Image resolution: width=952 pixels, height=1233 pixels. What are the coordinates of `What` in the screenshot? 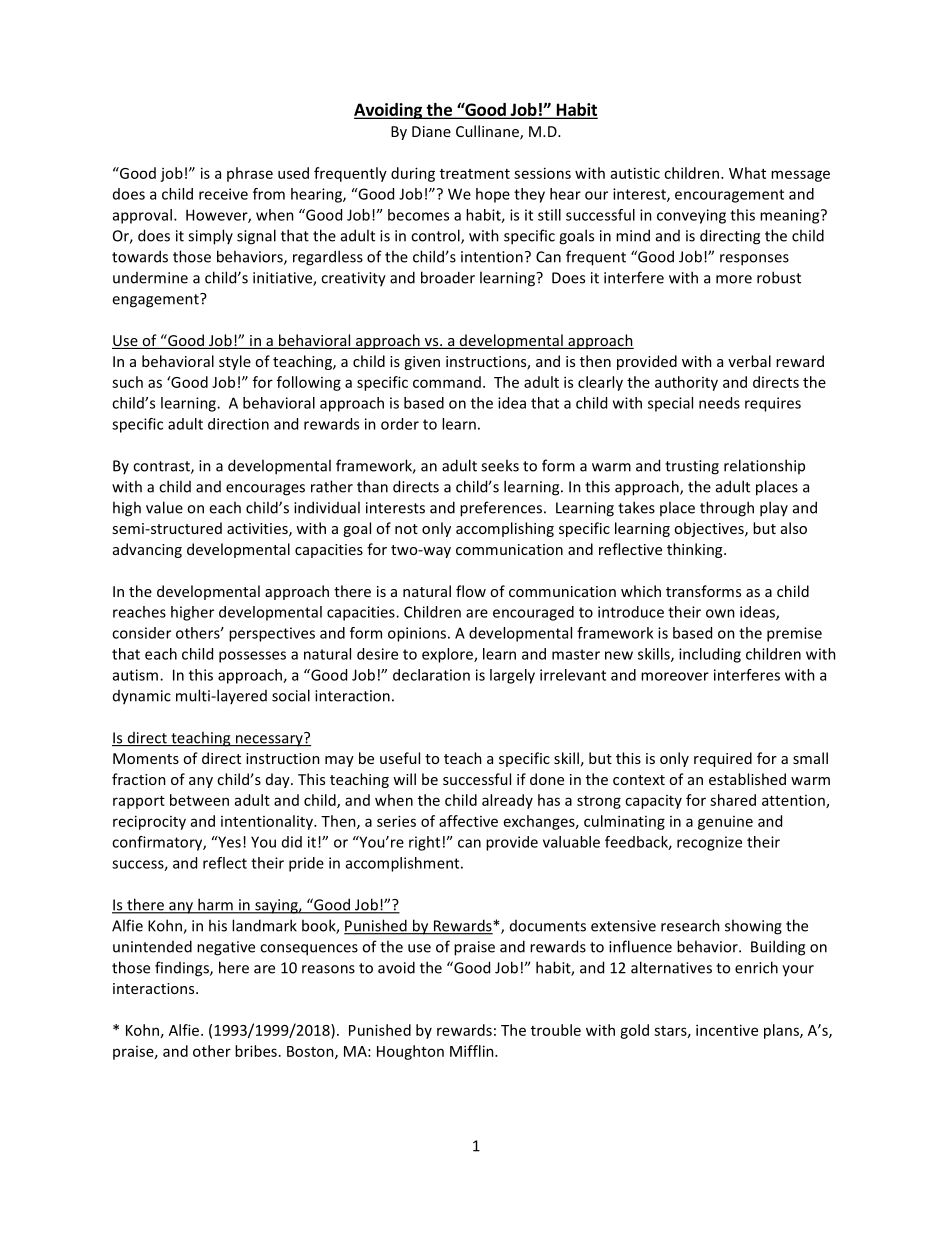 It's located at (747, 173).
